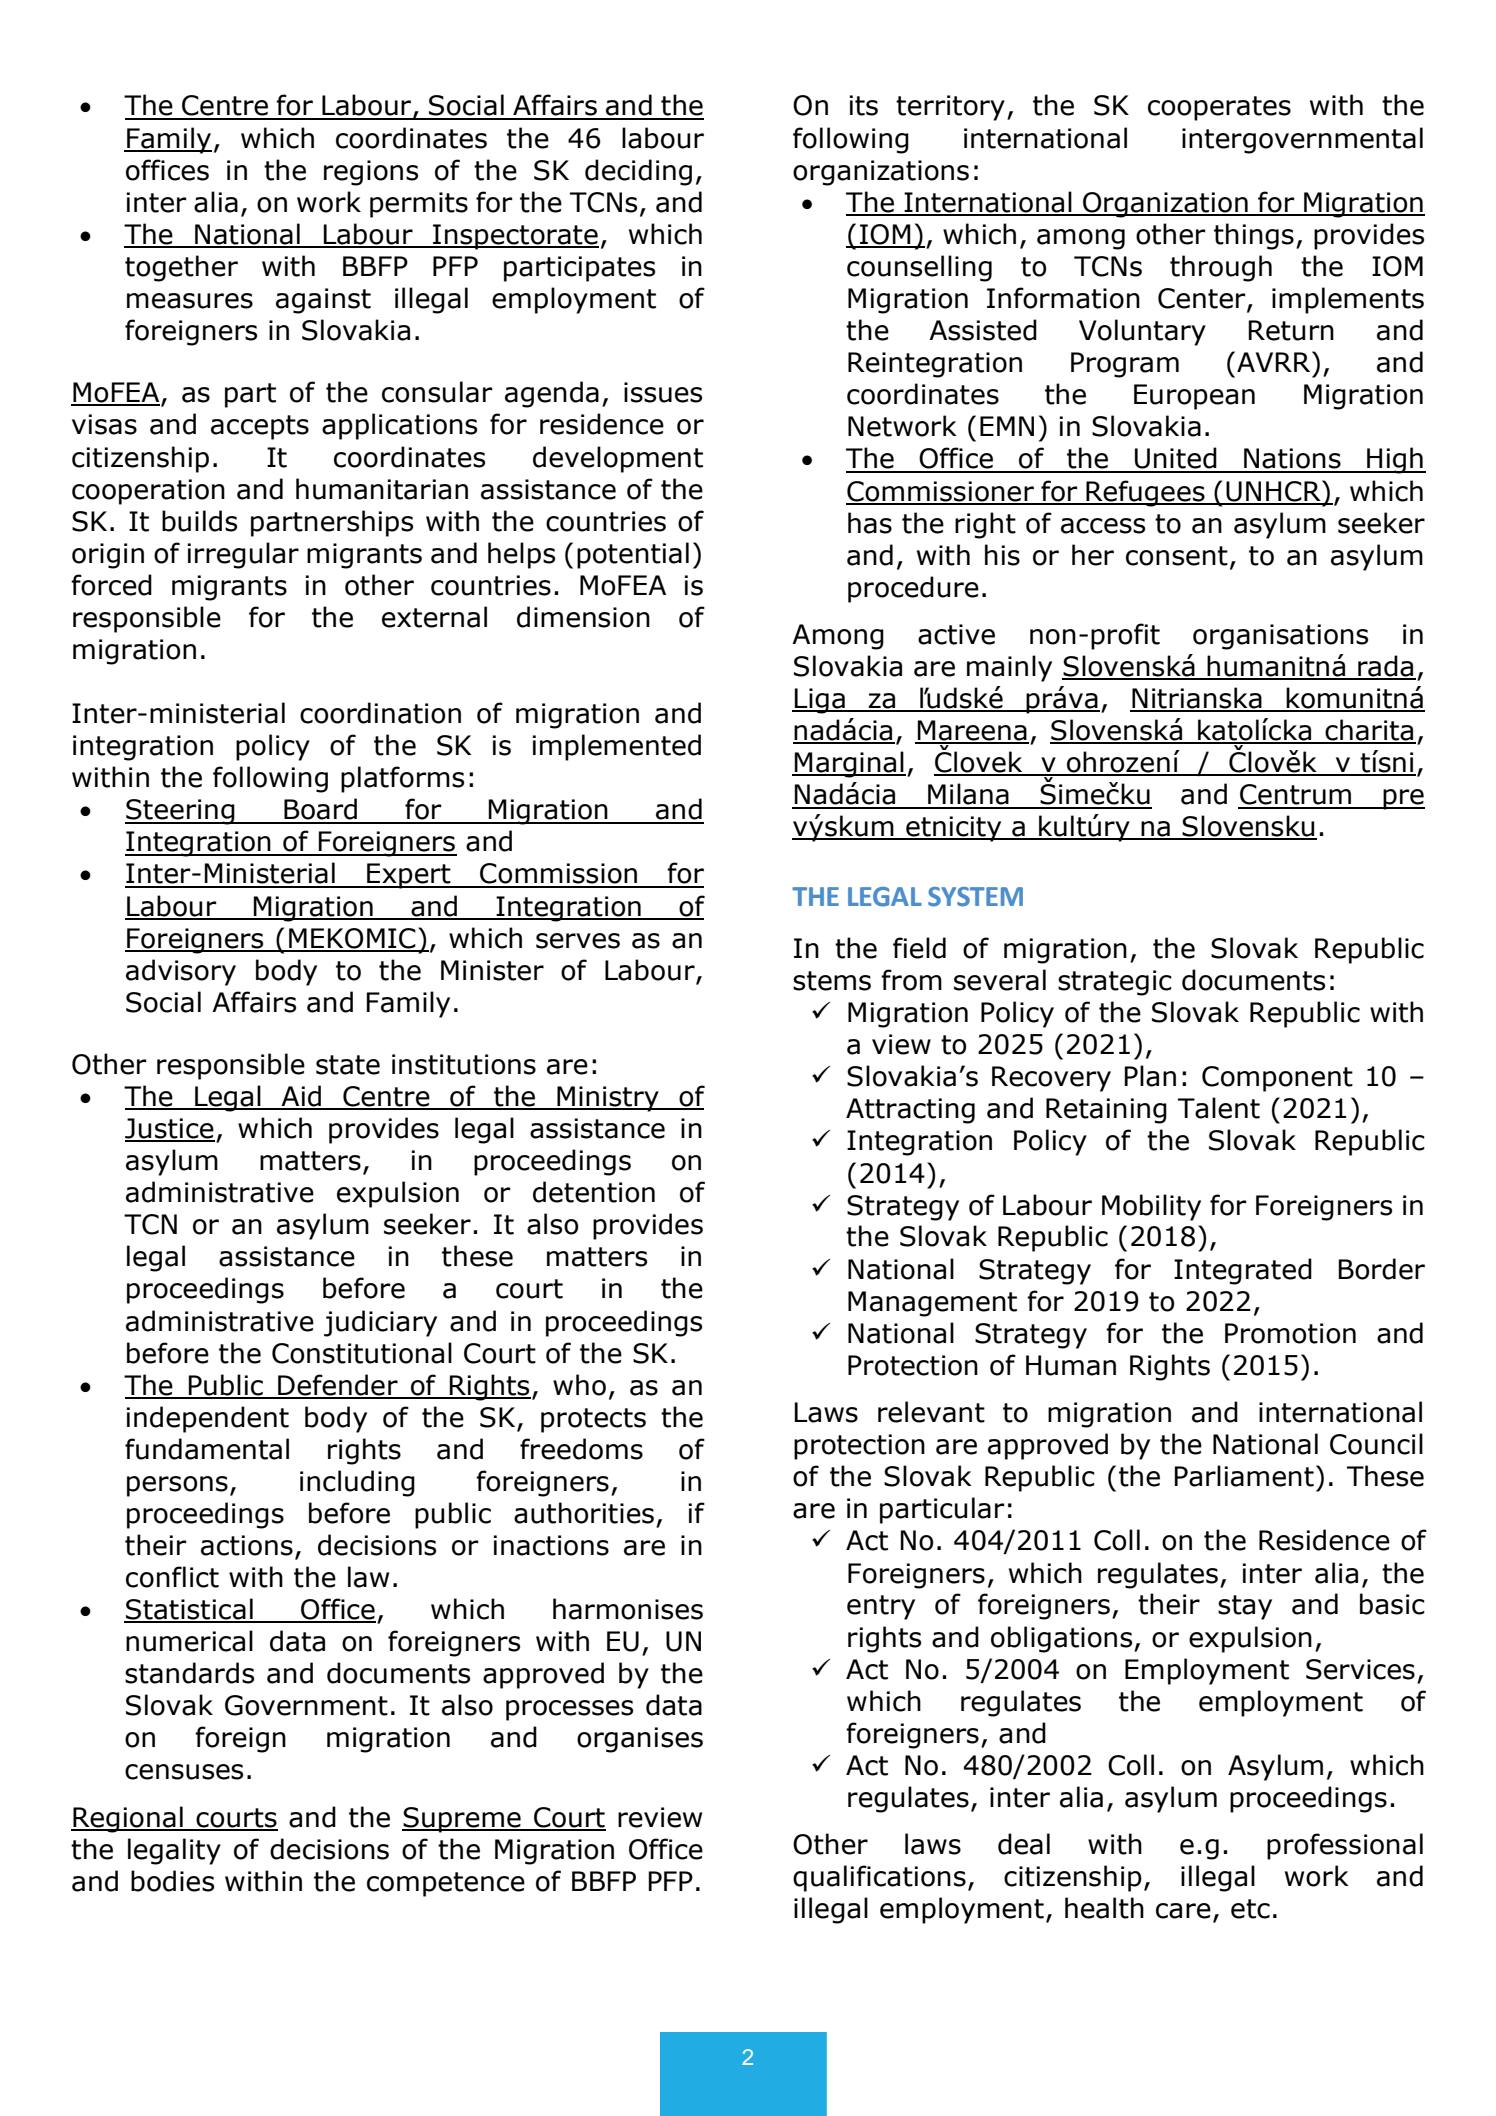 This screenshot has height=2116, width=1496. Describe the element at coordinates (584, 1513) in the screenshot. I see `authorities` at that location.
